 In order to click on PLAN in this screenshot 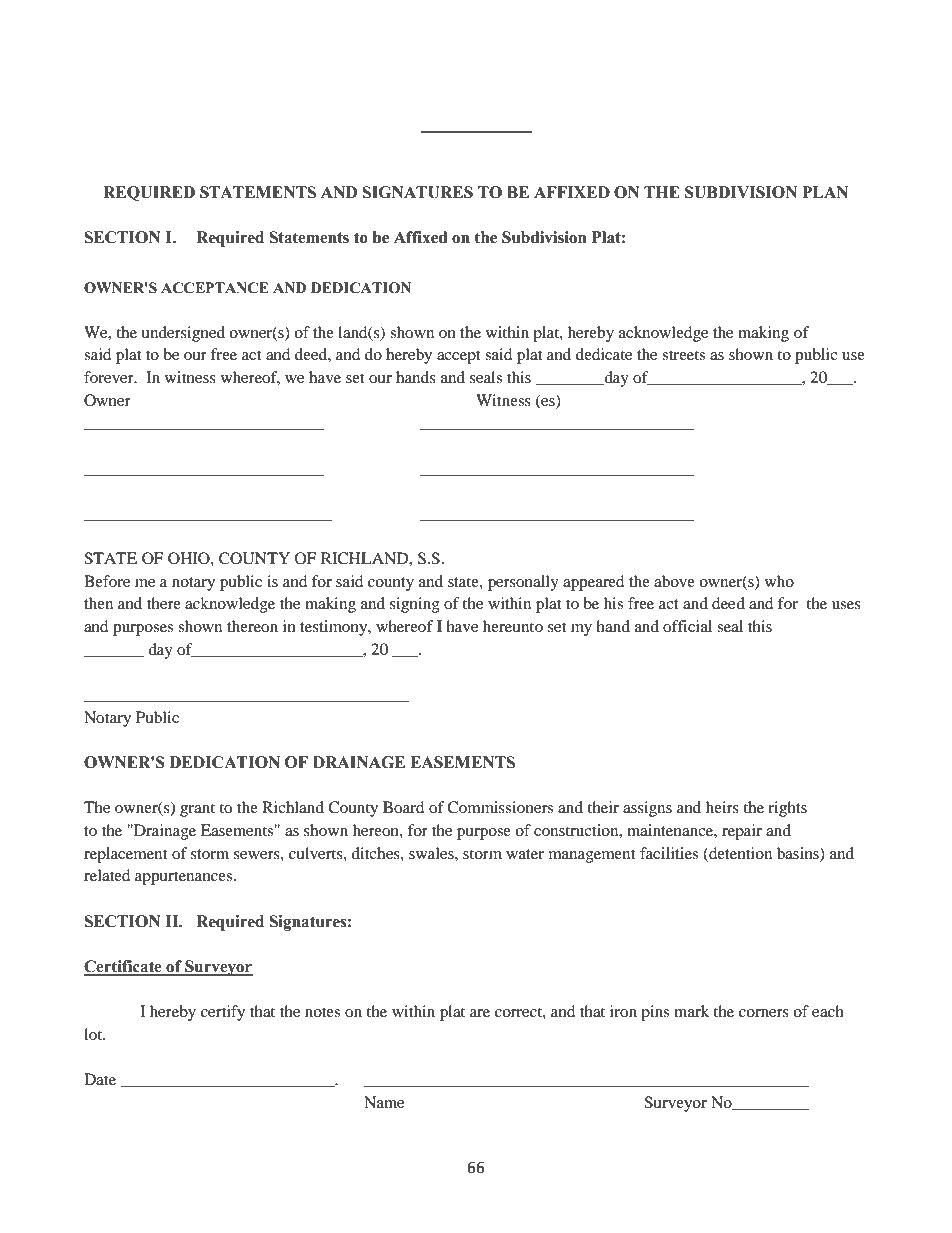, I will do `click(825, 192)`.
